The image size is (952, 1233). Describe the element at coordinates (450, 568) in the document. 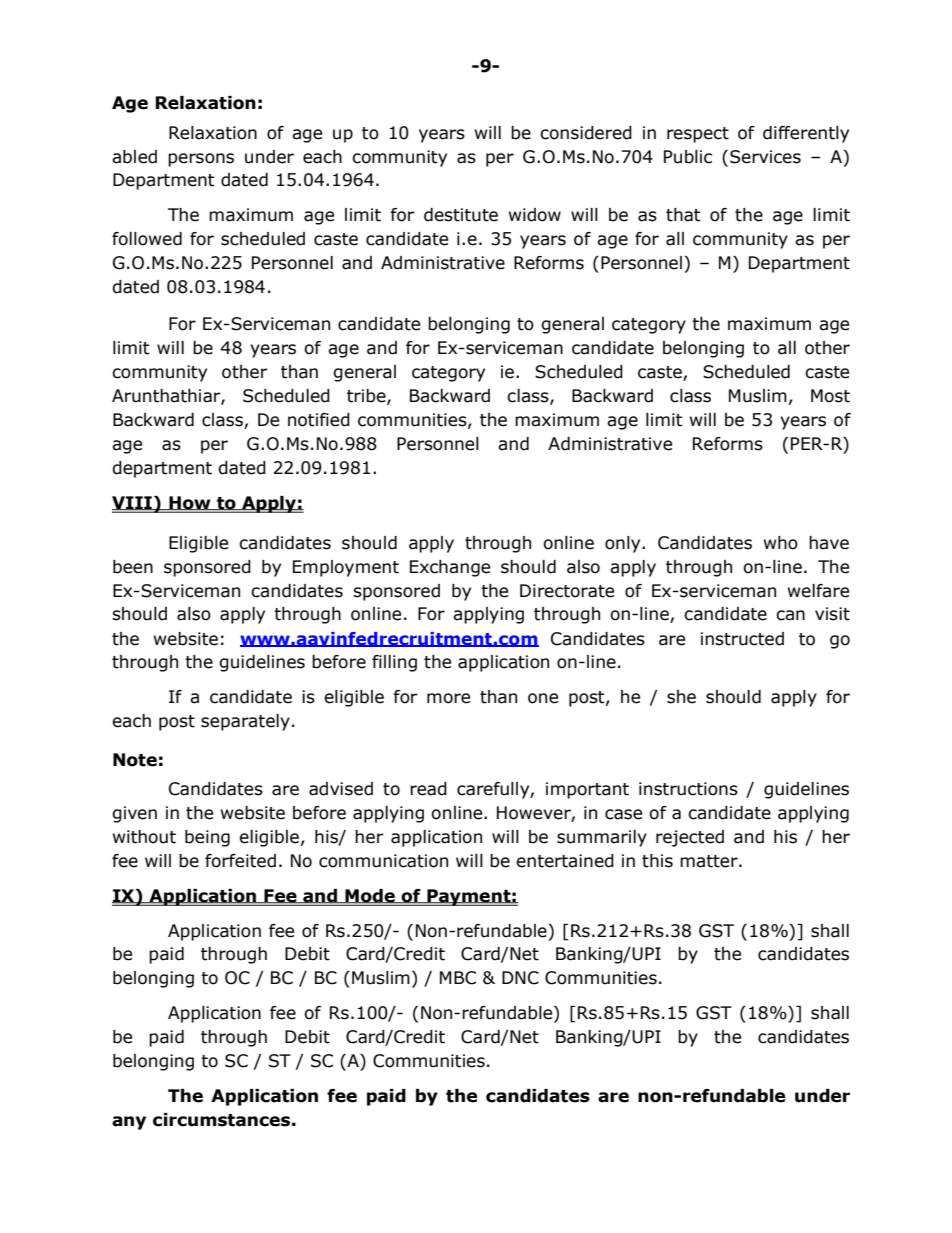

I see `Exchange` at that location.
